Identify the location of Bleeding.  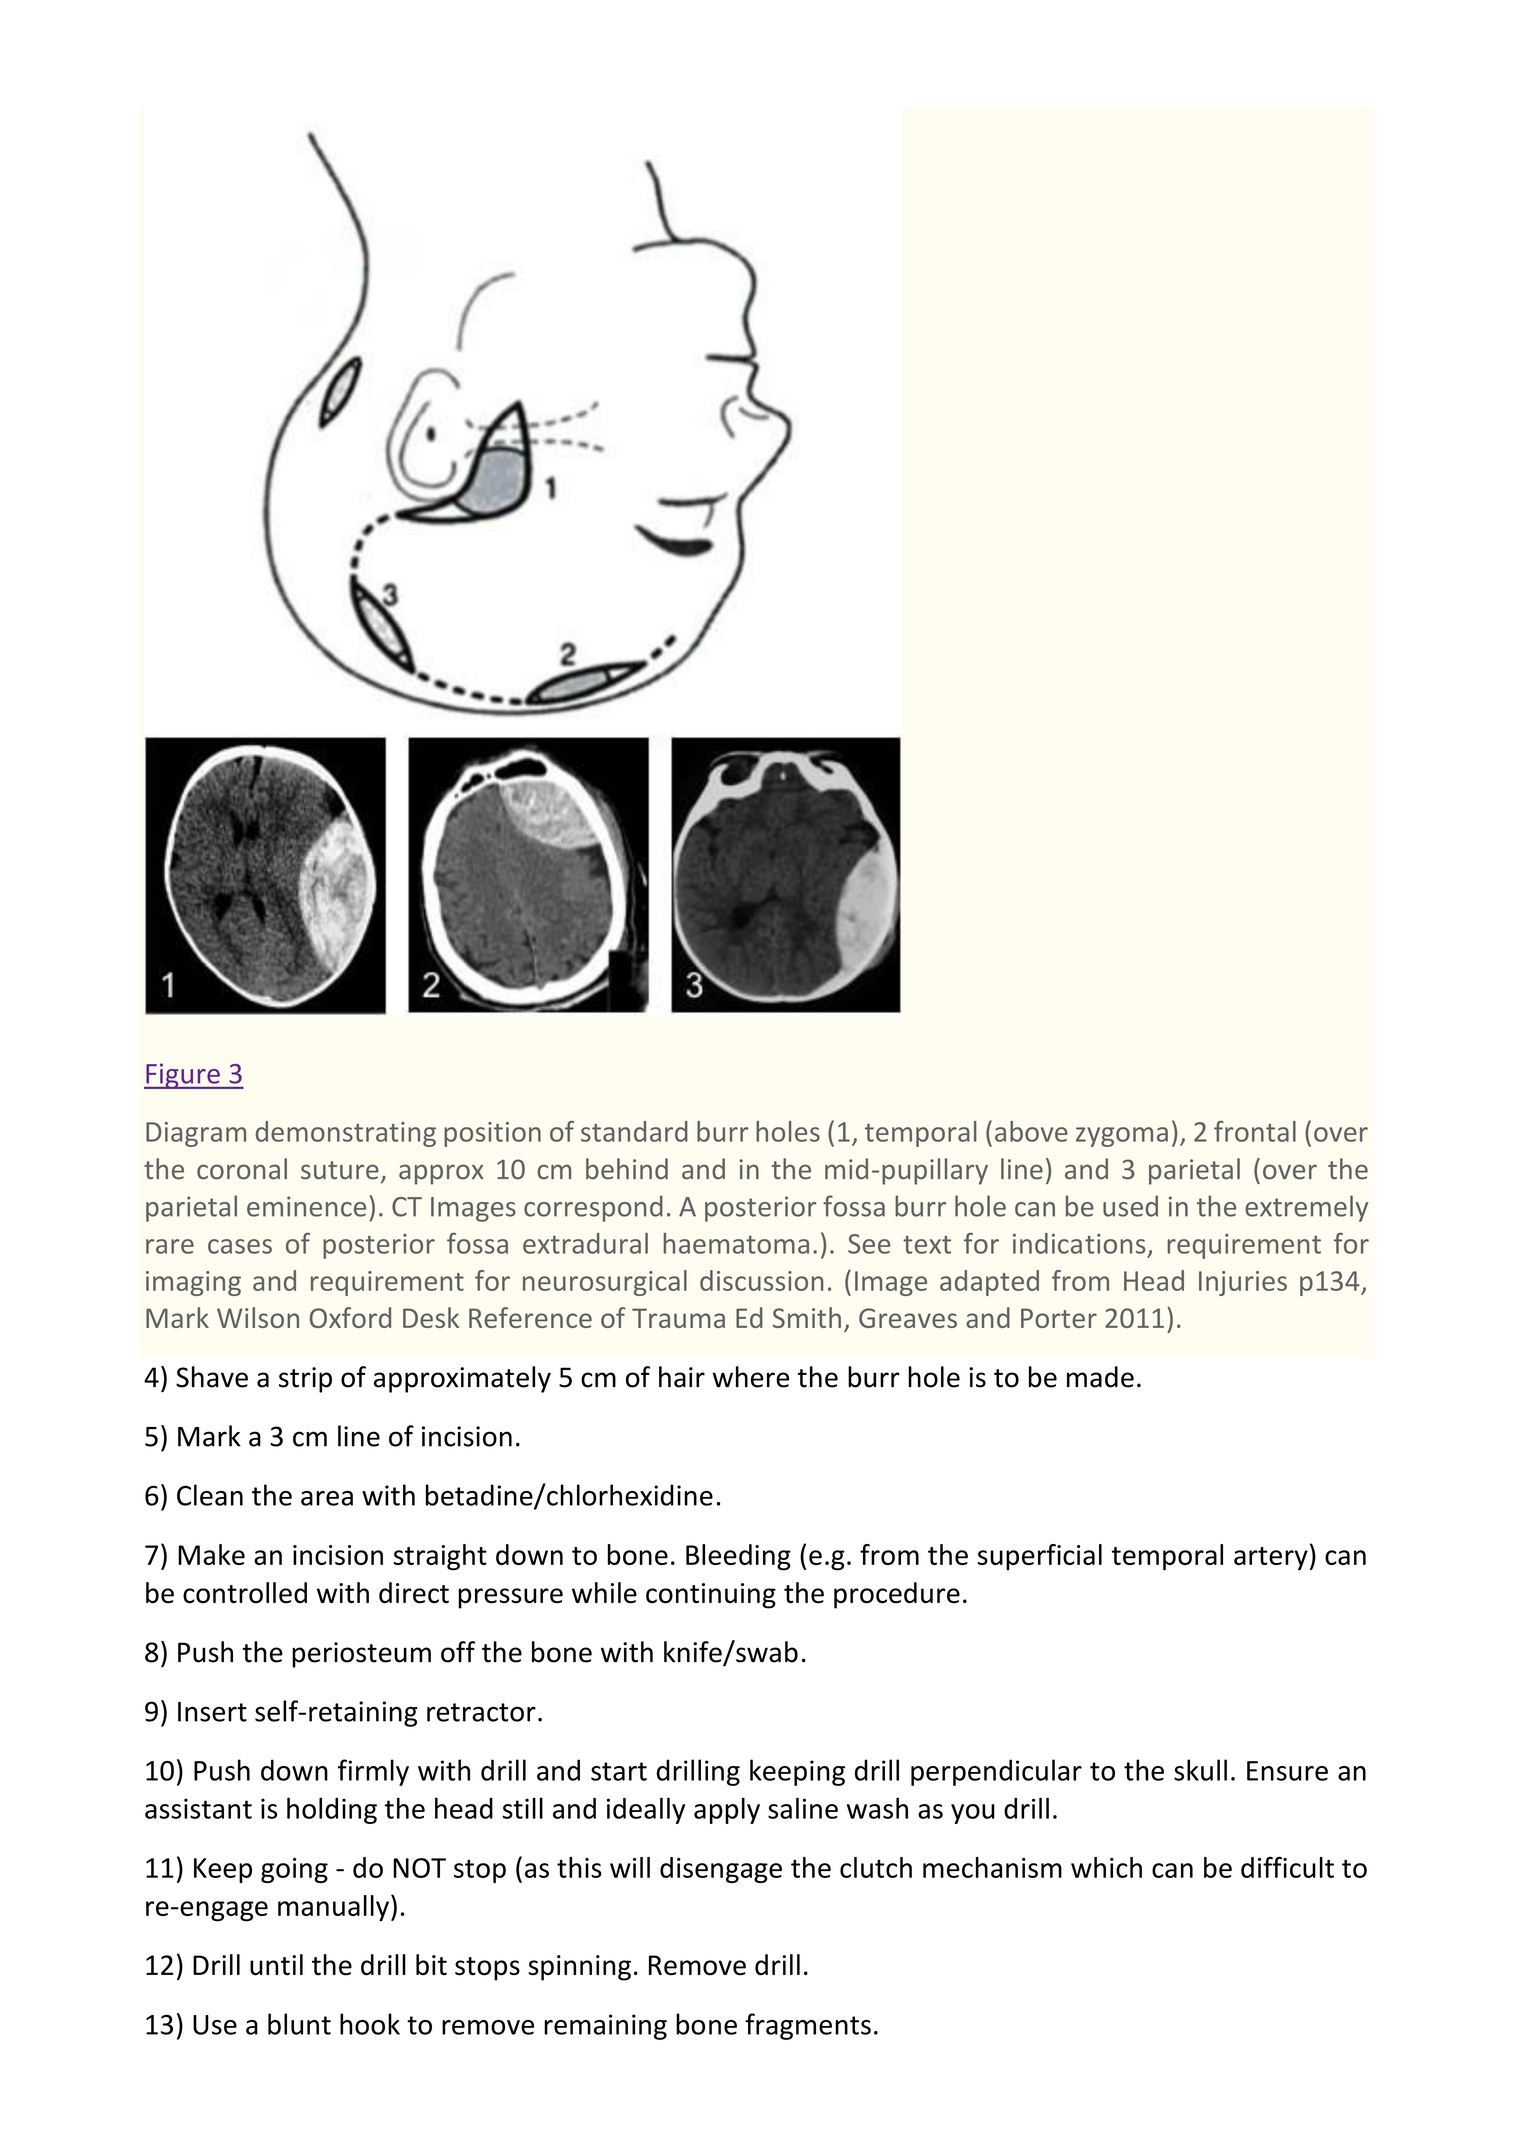
(738, 1557).
